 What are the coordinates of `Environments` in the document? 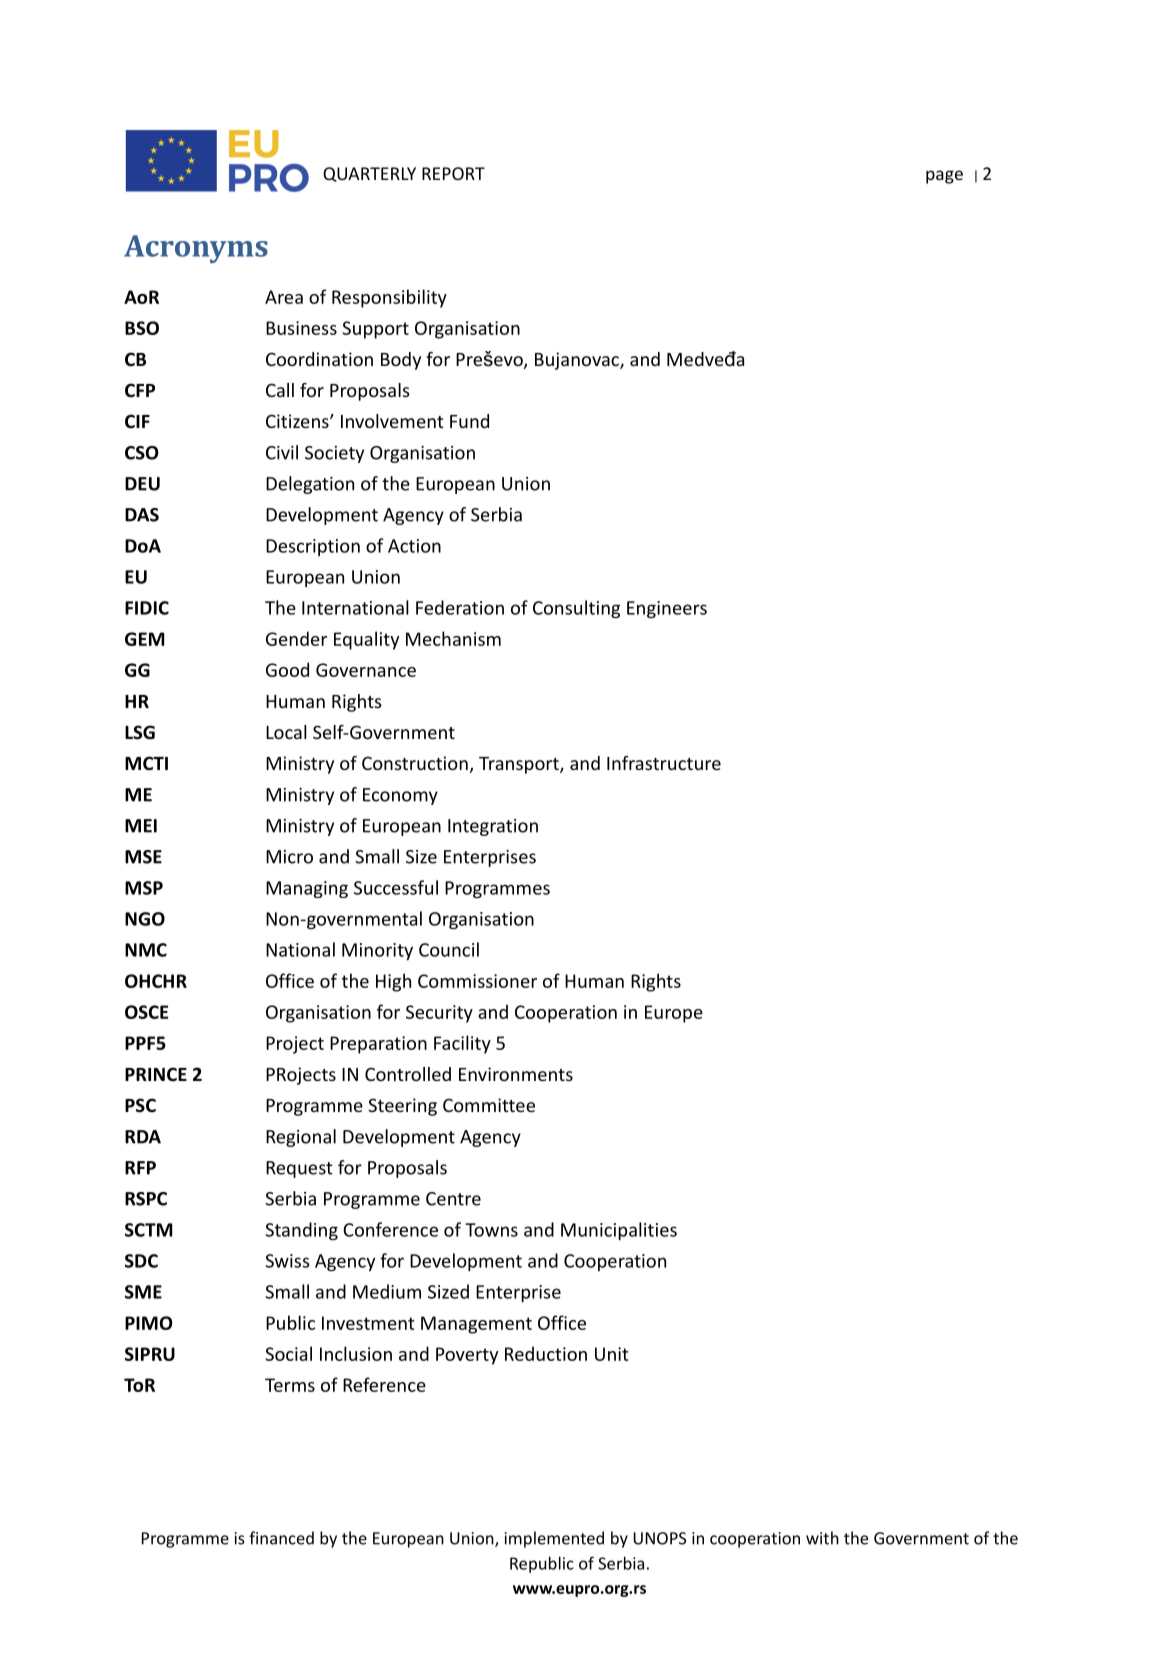 It's located at (516, 1074).
